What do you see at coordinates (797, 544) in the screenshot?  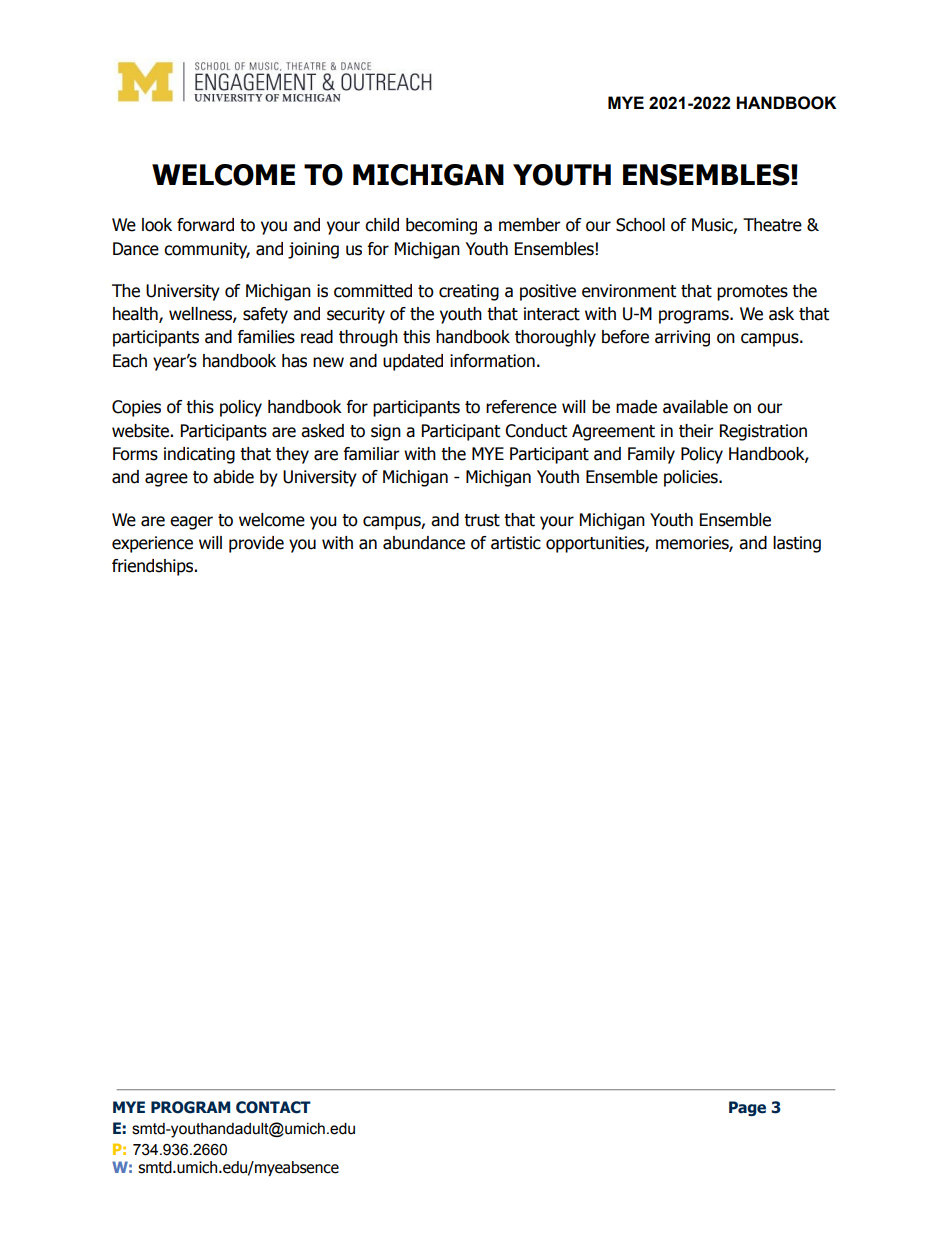 I see `lasting` at bounding box center [797, 544].
